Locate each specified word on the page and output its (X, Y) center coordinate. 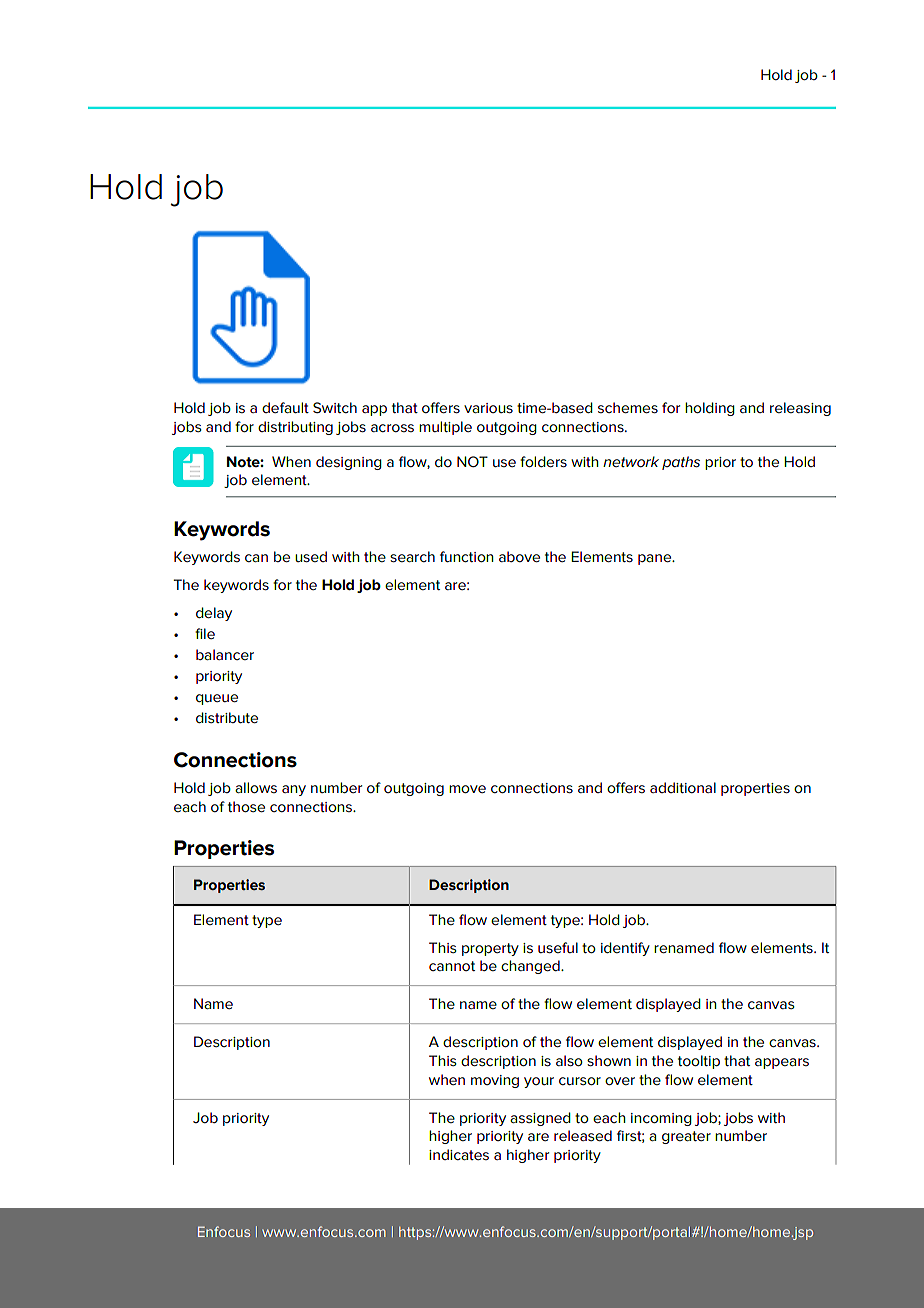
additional (683, 787)
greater (686, 1137)
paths (681, 463)
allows (256, 787)
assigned (540, 1119)
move (467, 789)
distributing (295, 428)
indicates (459, 1154)
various (488, 408)
